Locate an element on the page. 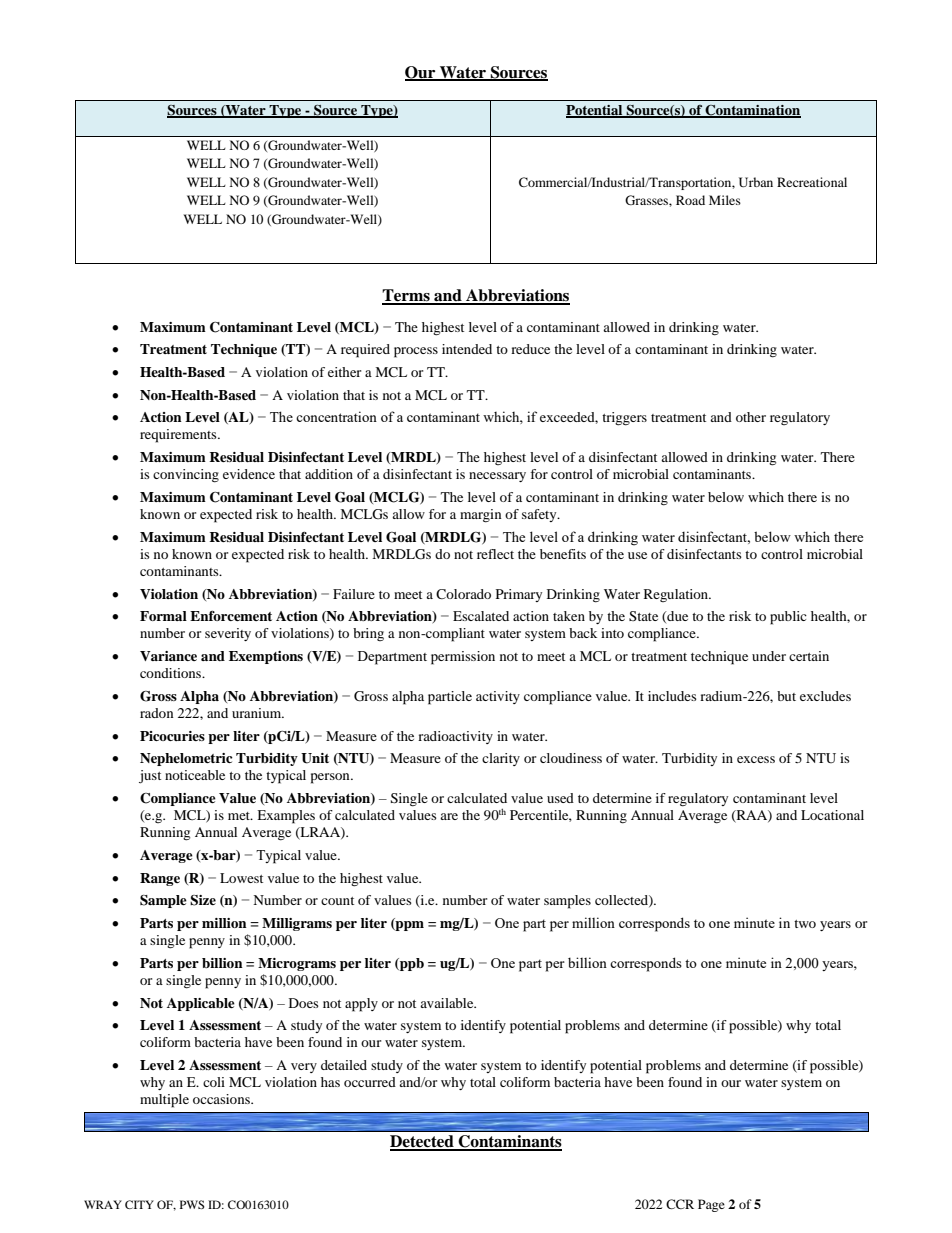 The height and width of the image is (1233, 952). margin is located at coordinates (481, 516).
